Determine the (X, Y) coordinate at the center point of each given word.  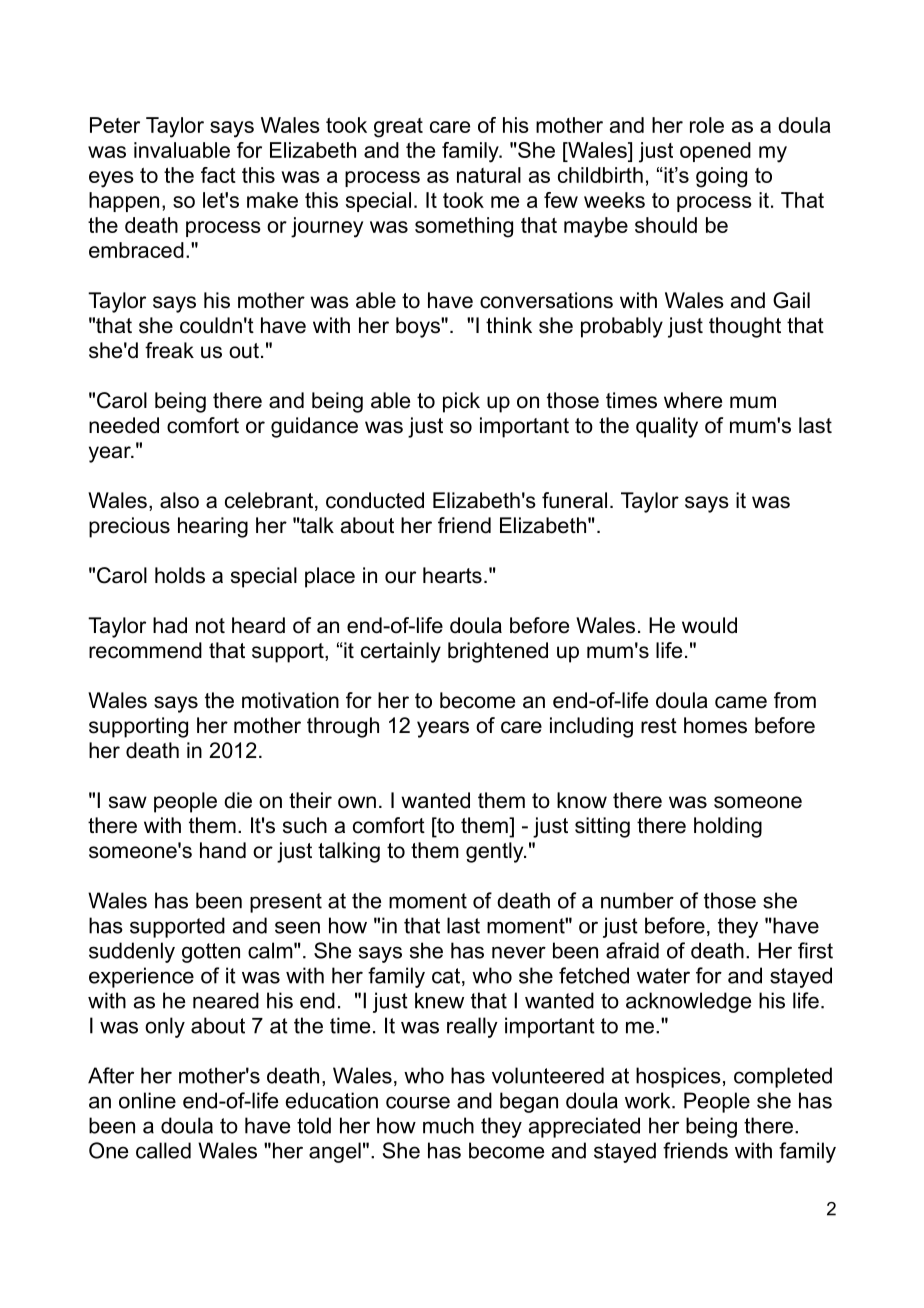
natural (489, 175)
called (163, 1150)
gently (496, 852)
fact (218, 175)
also (179, 500)
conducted (375, 500)
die (238, 800)
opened (715, 152)
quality (667, 427)
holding (728, 827)
